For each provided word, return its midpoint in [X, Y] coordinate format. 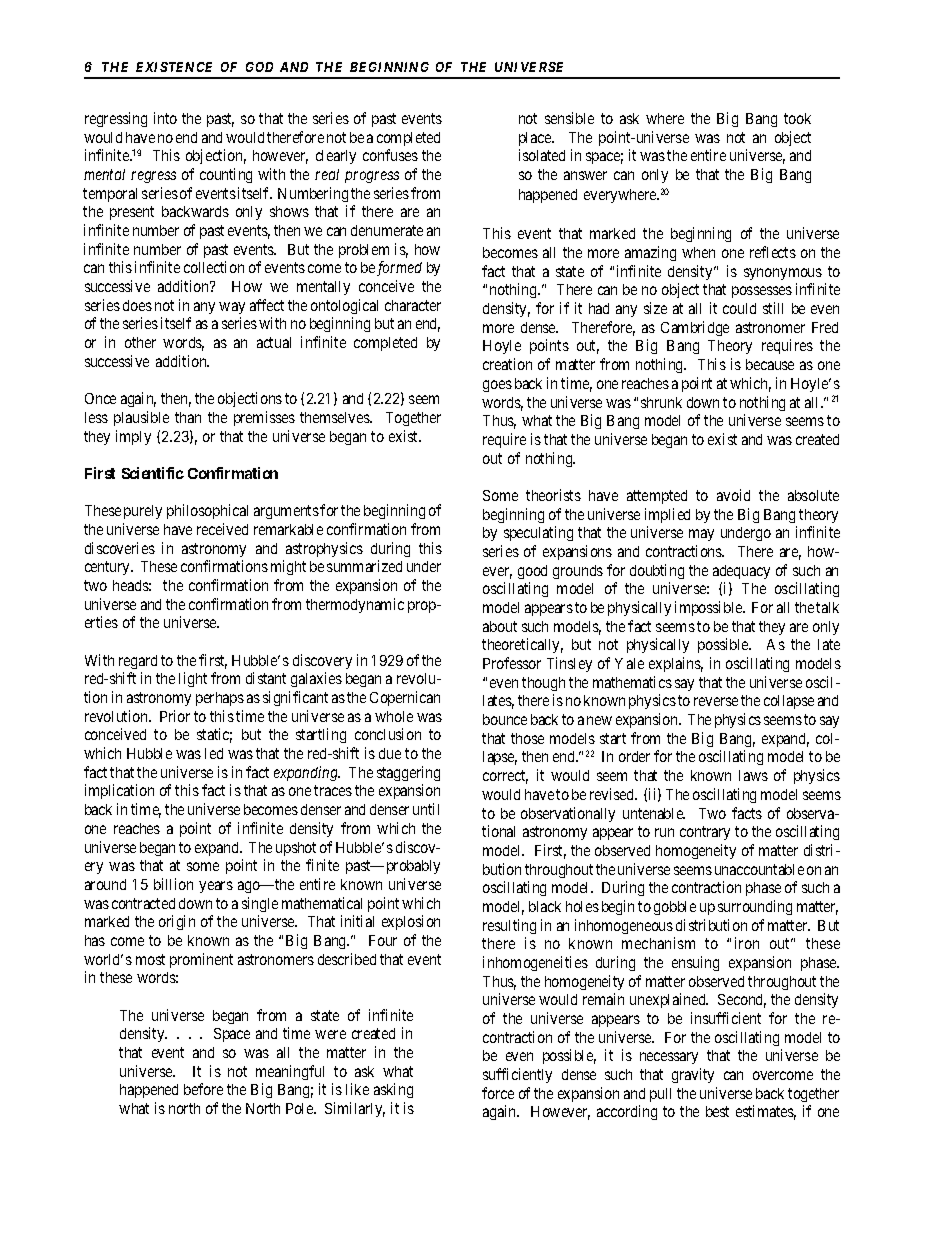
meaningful [290, 1072]
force [498, 1093]
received [222, 529]
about [500, 626]
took [797, 118]
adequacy [741, 572]
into [165, 118]
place [536, 139]
